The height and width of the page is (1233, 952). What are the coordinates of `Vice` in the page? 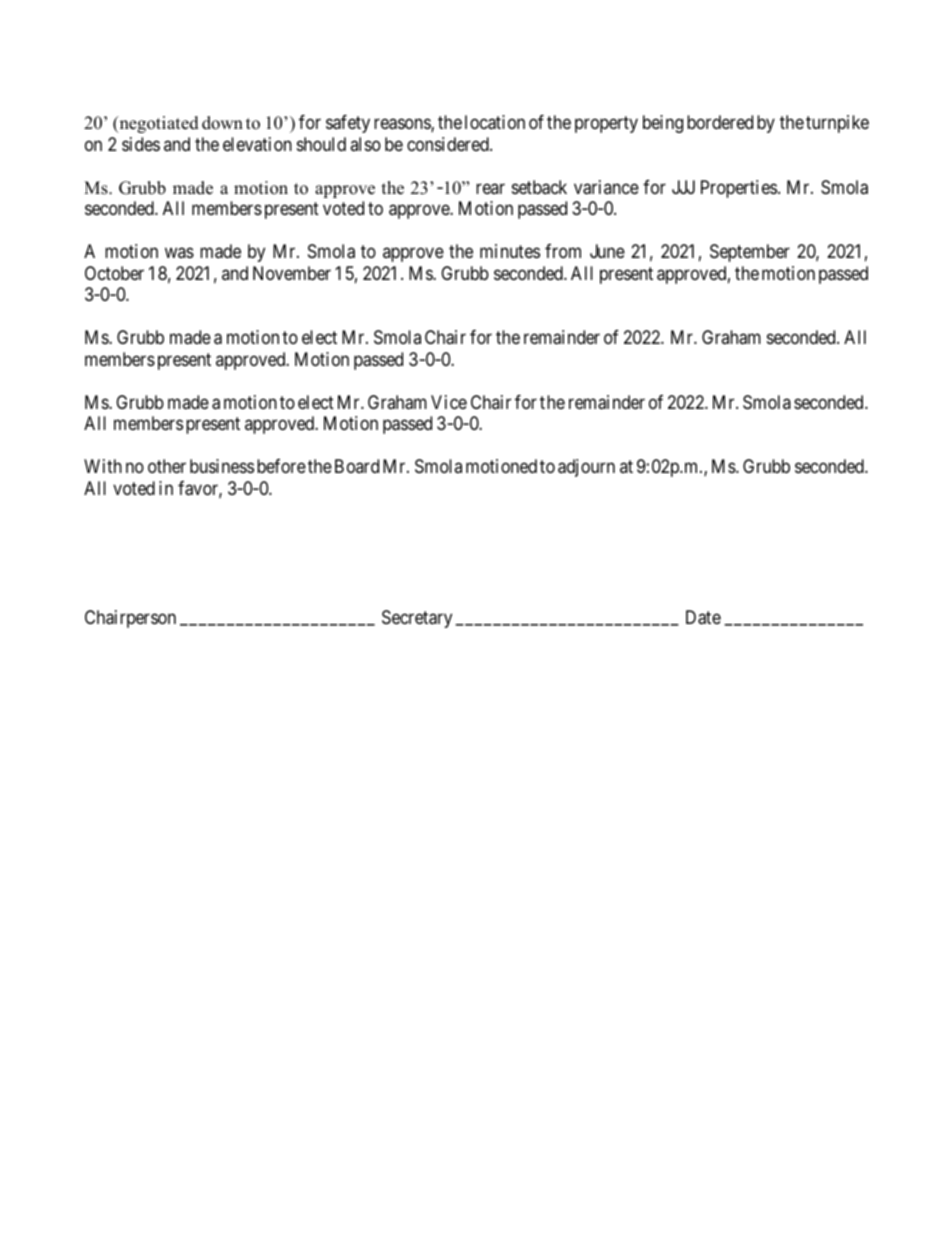 It's located at (449, 402).
